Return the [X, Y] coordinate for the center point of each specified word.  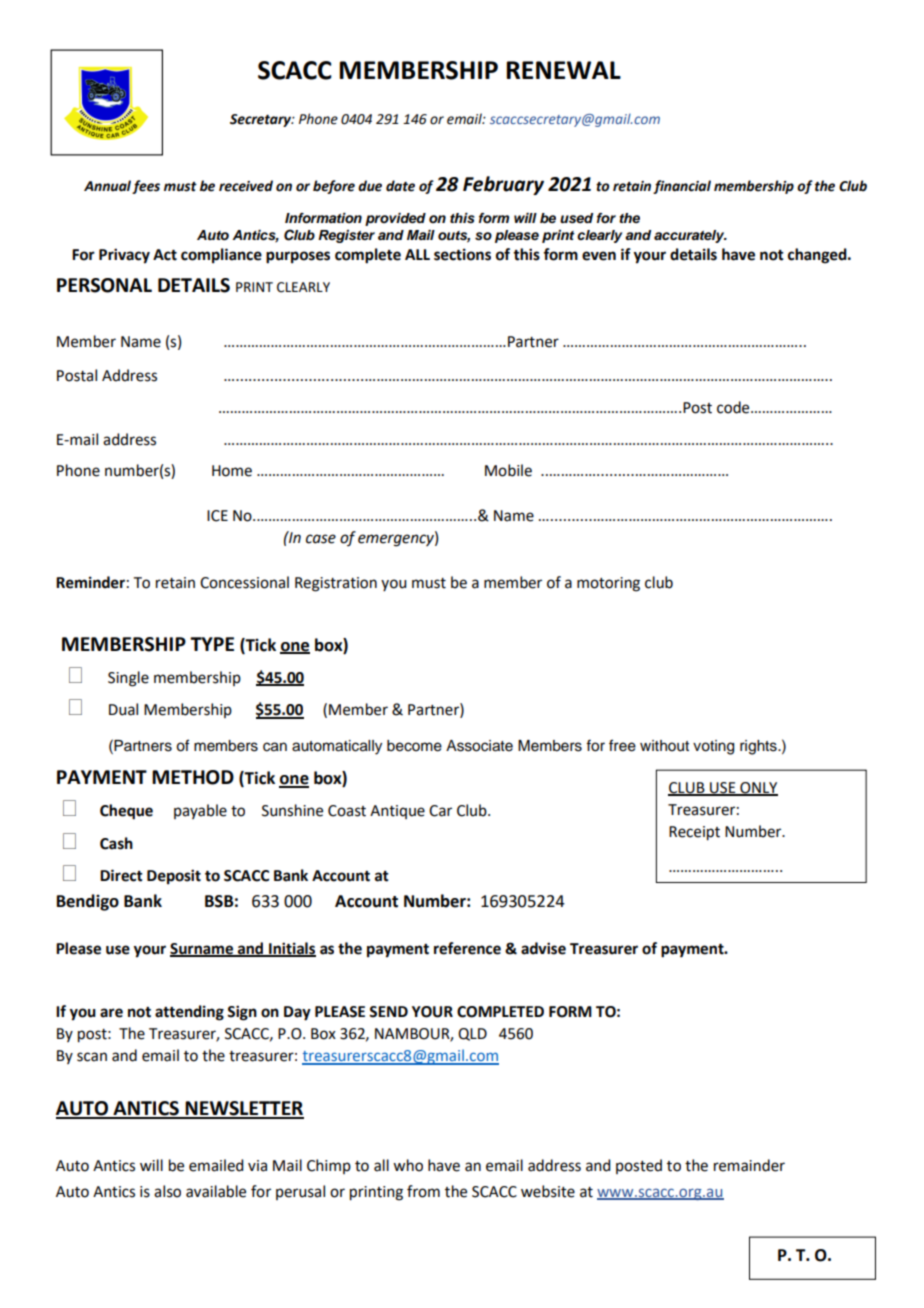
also [167, 1191]
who [408, 1165]
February [503, 185]
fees [146, 187]
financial [682, 187]
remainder [749, 1165]
